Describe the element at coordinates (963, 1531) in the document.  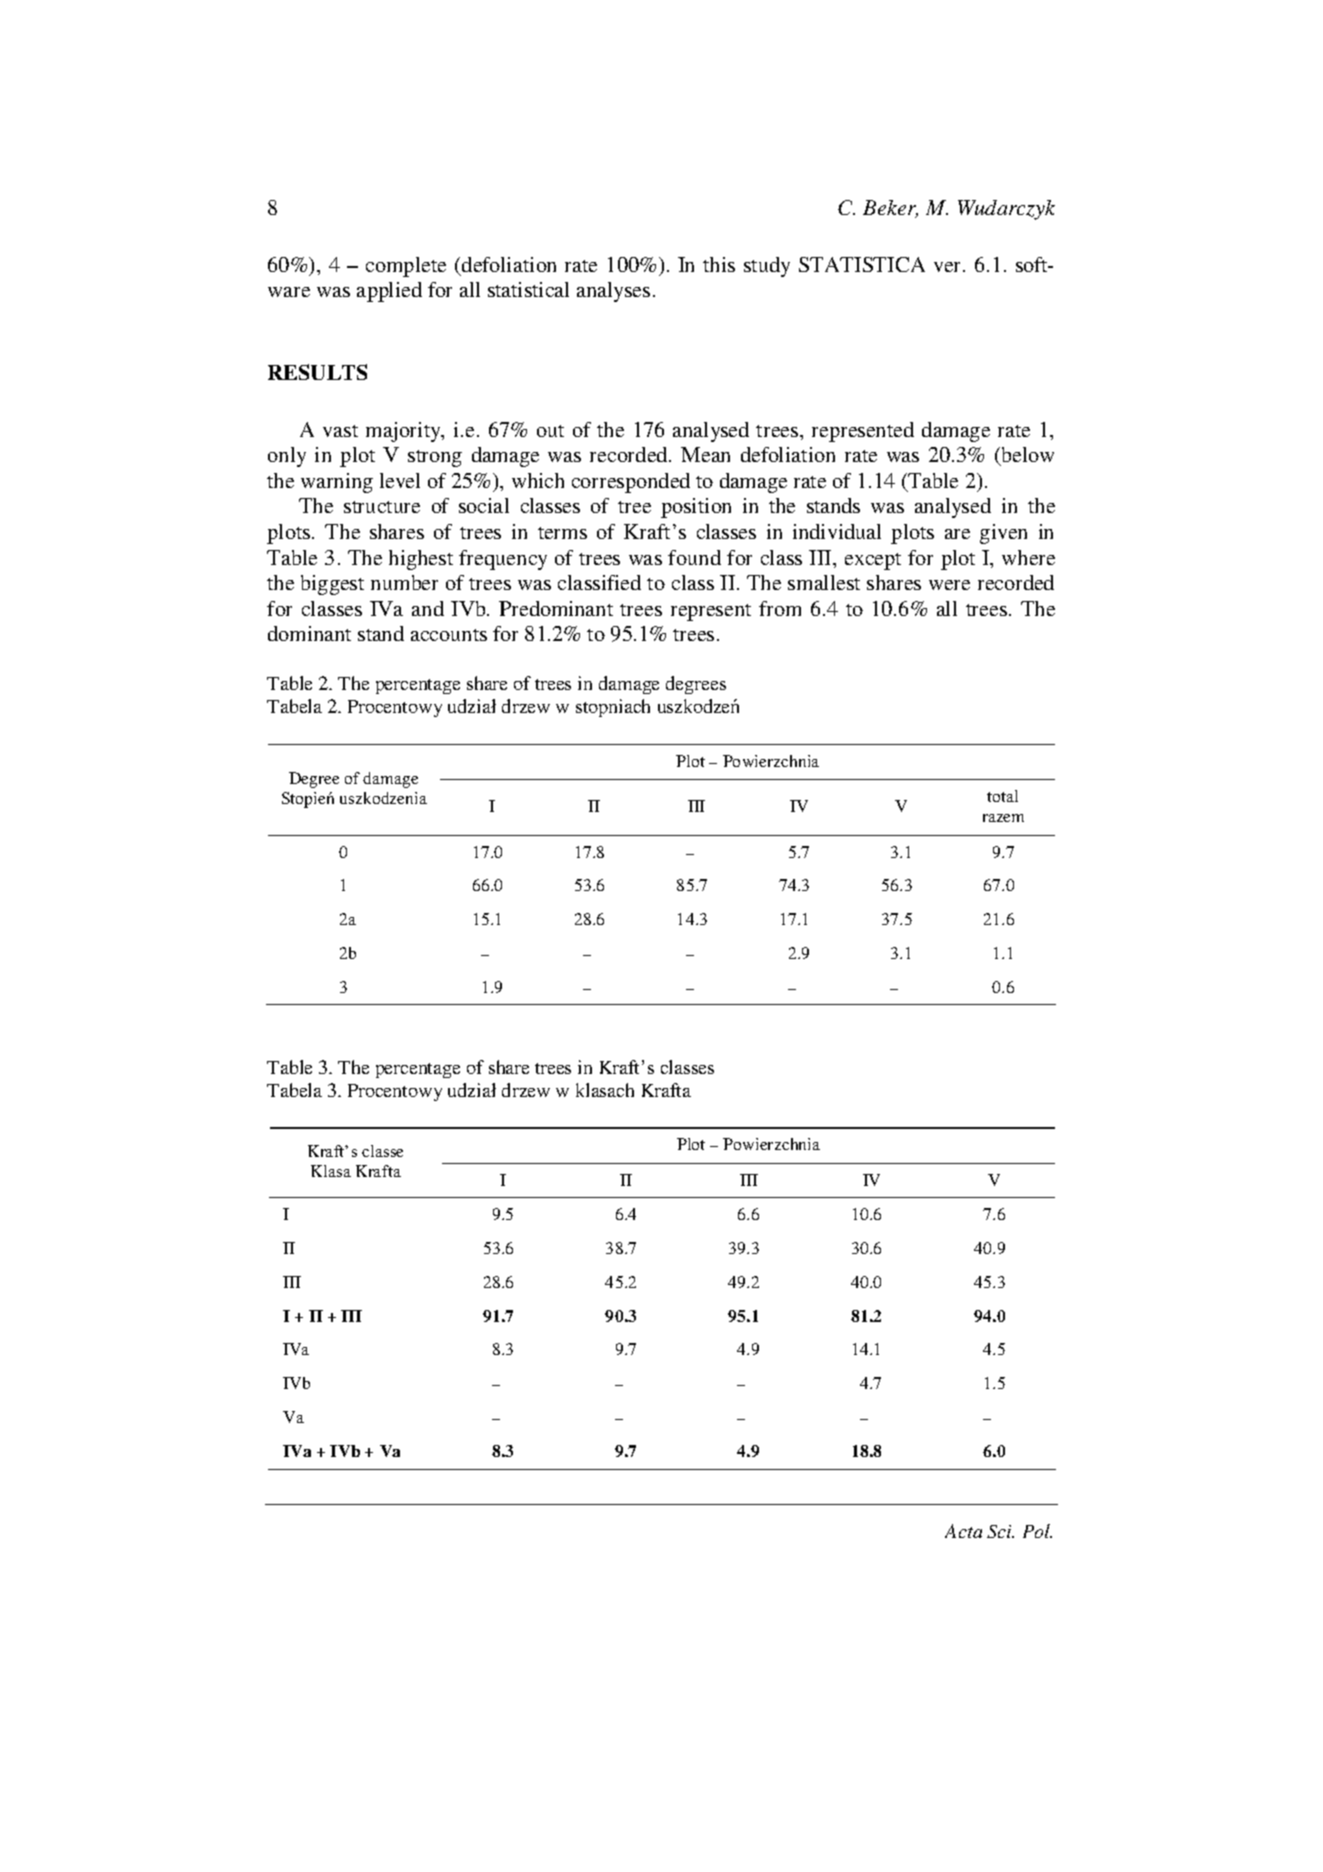
I see `Acta` at that location.
